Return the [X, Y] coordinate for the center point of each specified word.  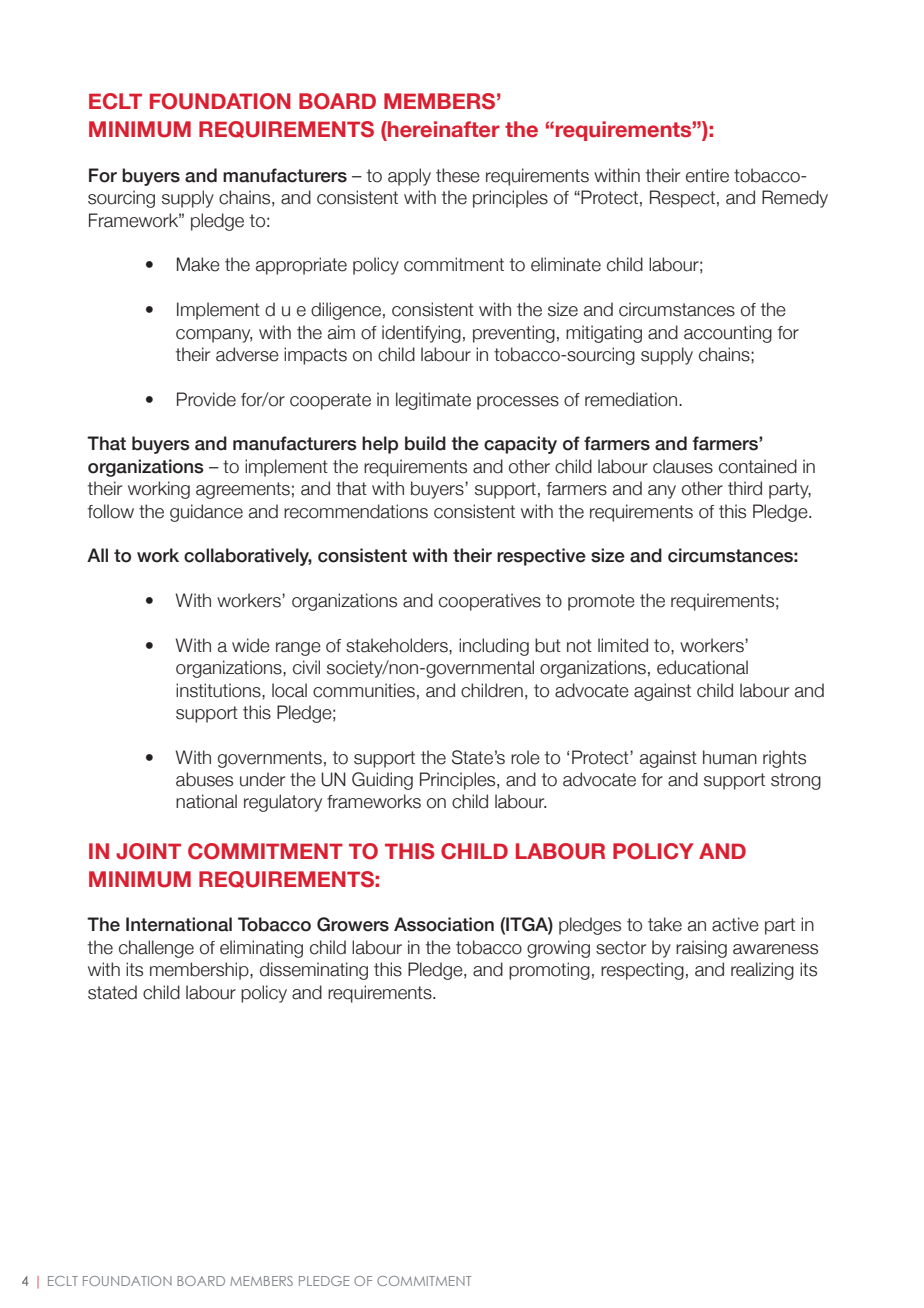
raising [701, 949]
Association [444, 924]
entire [707, 175]
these [458, 175]
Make [198, 264]
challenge [156, 949]
